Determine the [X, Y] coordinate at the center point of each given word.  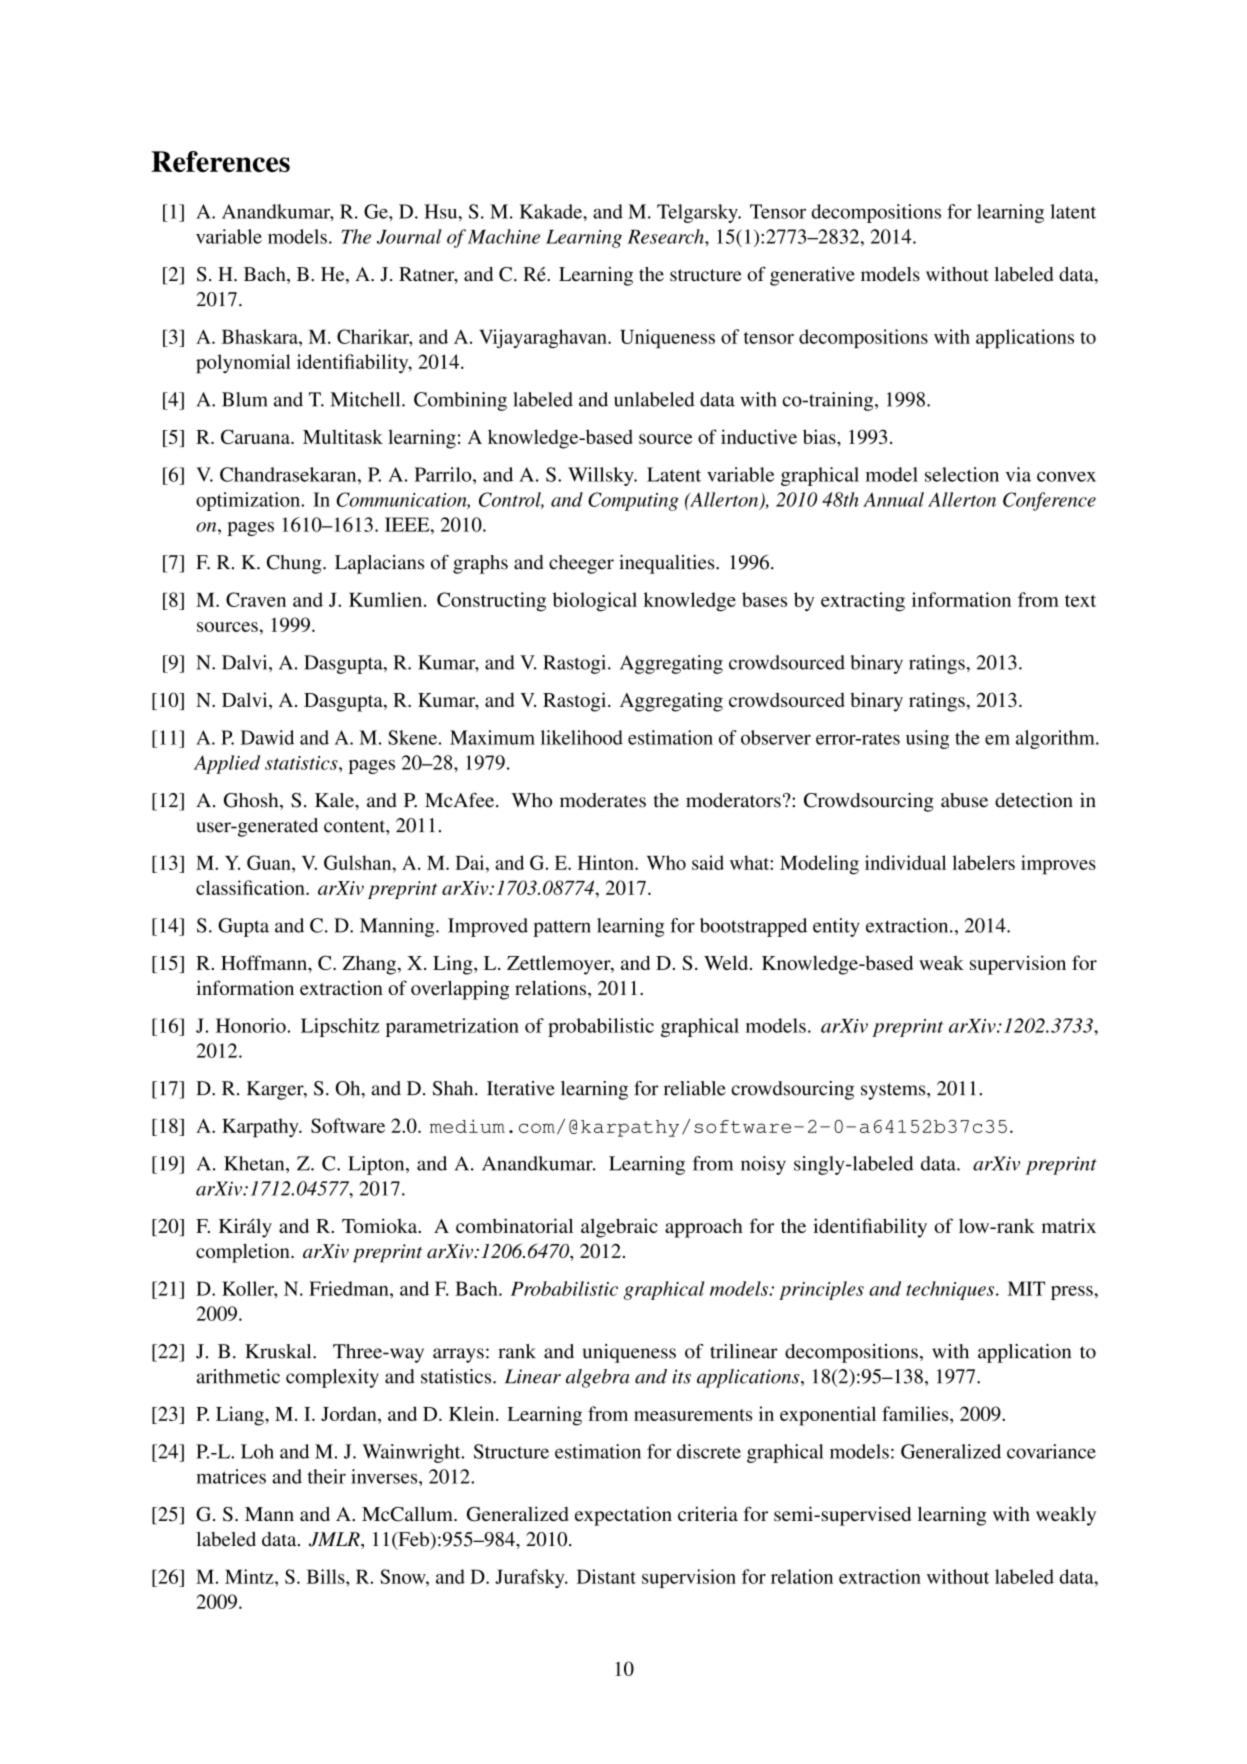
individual [905, 862]
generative [812, 276]
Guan [270, 862]
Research [666, 236]
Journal [409, 236]
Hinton [607, 862]
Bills [327, 1576]
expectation [623, 1516]
